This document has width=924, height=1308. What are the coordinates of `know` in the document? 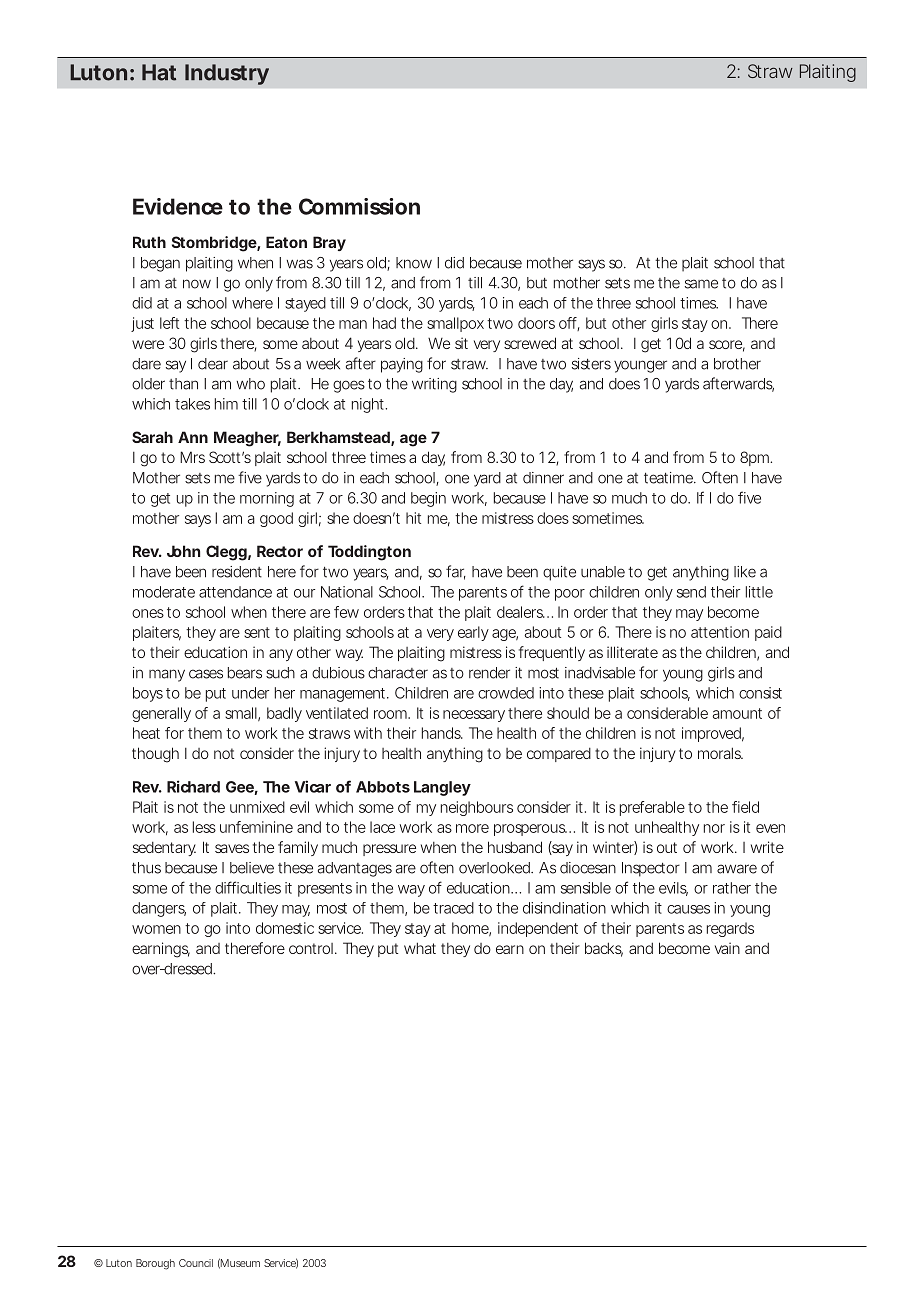 It's located at (414, 263).
